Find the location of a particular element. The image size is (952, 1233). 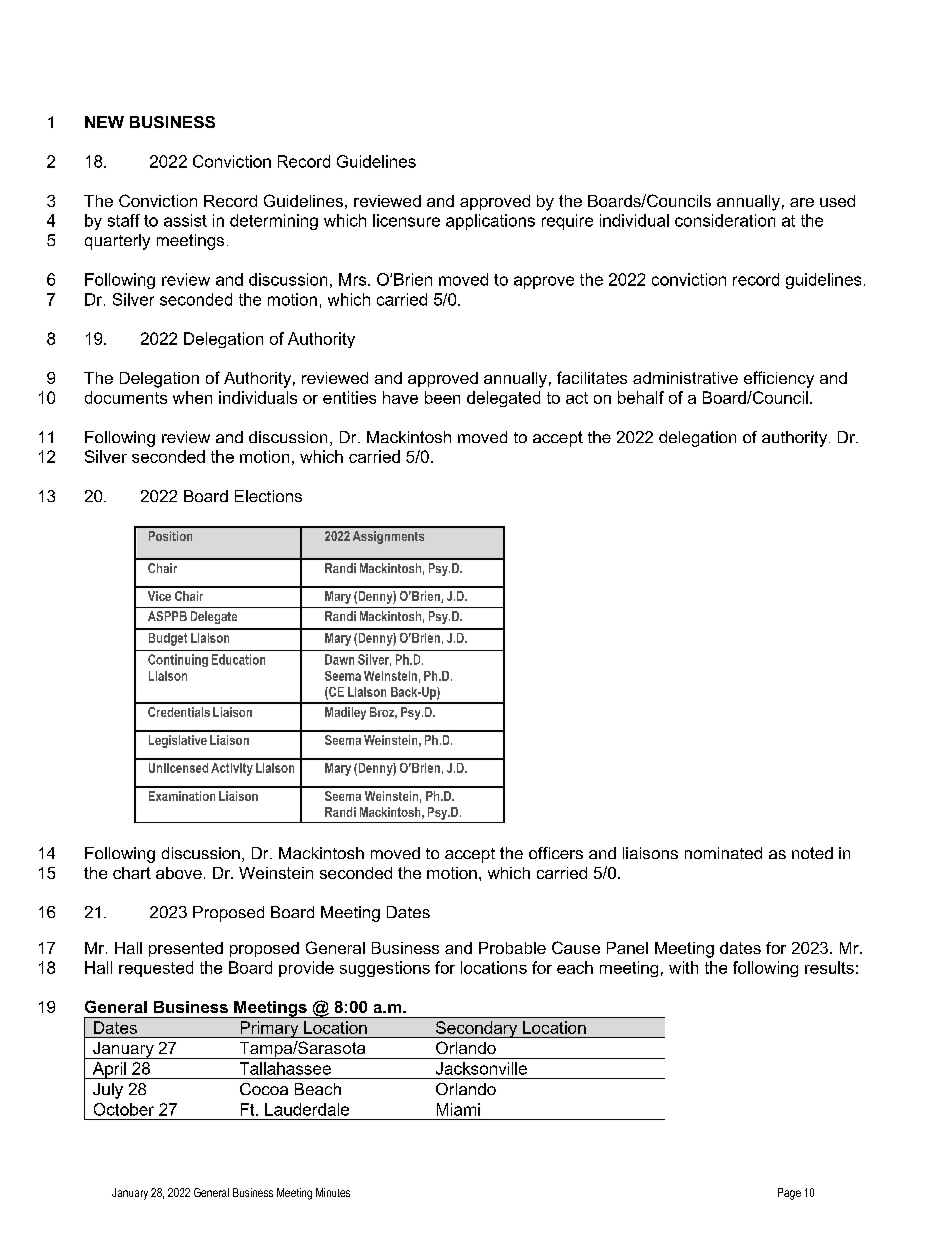

applications is located at coordinates (490, 222).
